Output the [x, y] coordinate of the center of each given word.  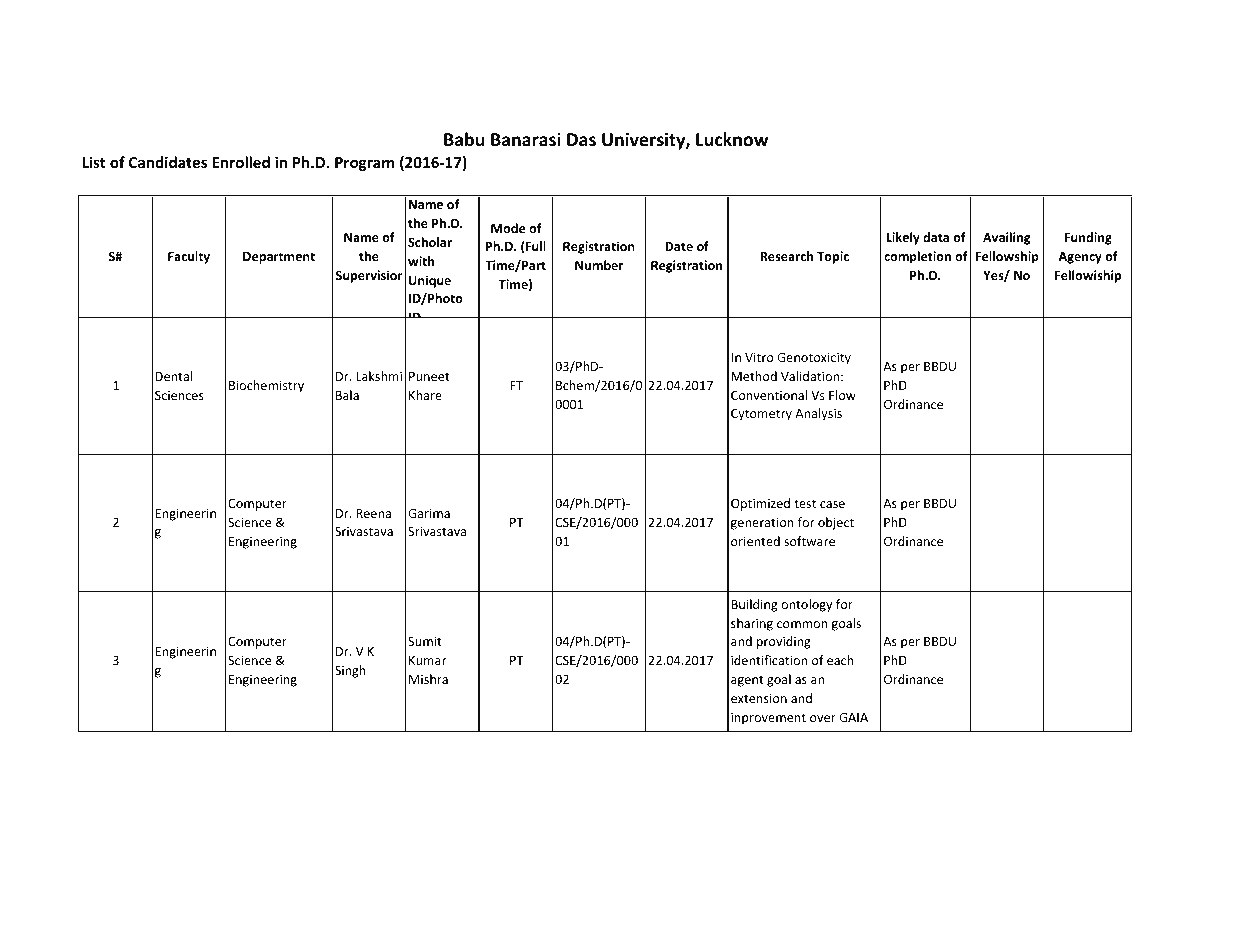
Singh [350, 671]
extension [759, 698]
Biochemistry [266, 386]
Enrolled [241, 162]
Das [581, 140]
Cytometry [761, 415]
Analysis [818, 414]
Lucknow [732, 139]
